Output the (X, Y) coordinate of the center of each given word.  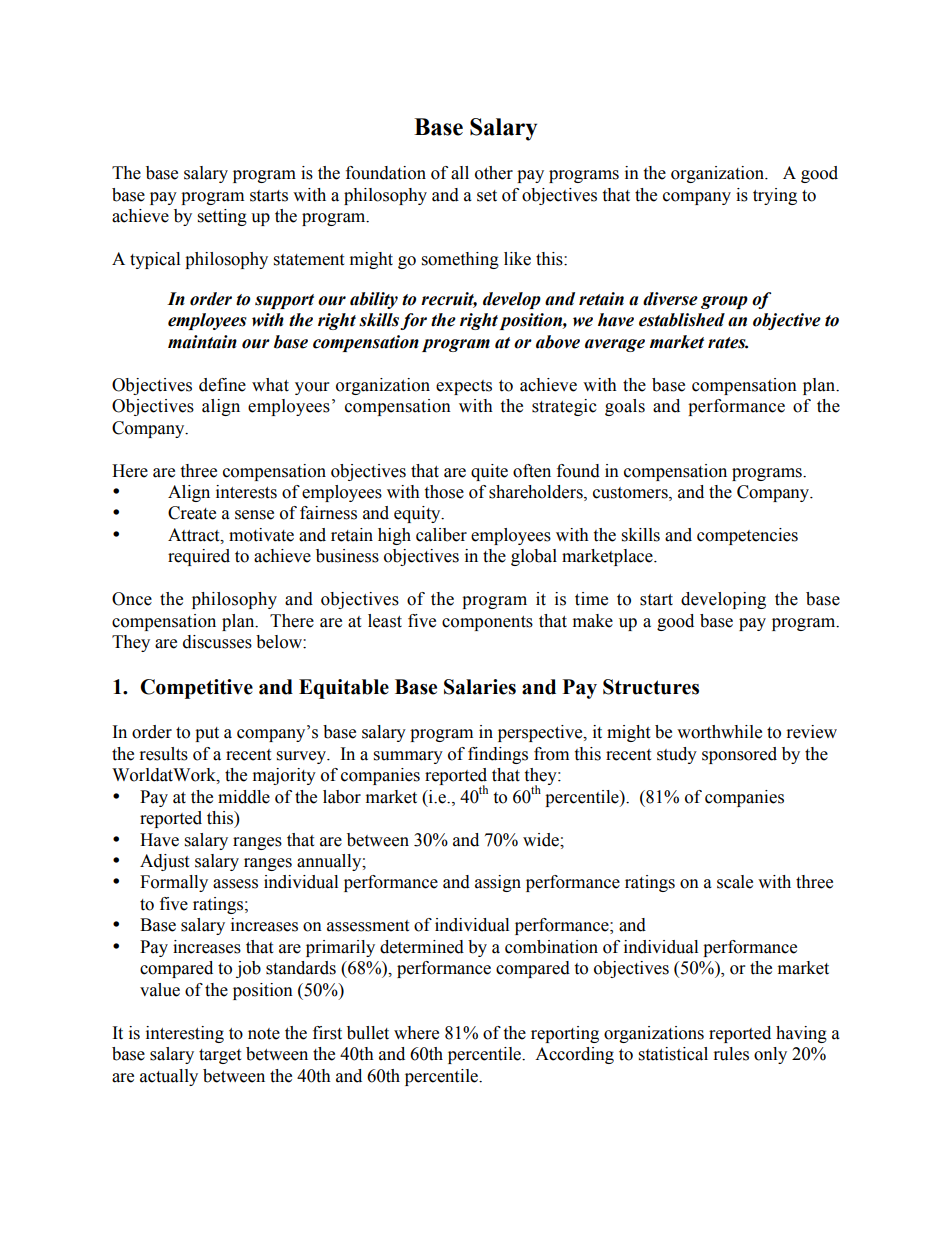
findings (498, 755)
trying (775, 196)
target (220, 1056)
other (494, 173)
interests (246, 492)
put (207, 734)
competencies (747, 536)
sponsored (739, 755)
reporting (565, 1034)
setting (222, 217)
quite (489, 472)
